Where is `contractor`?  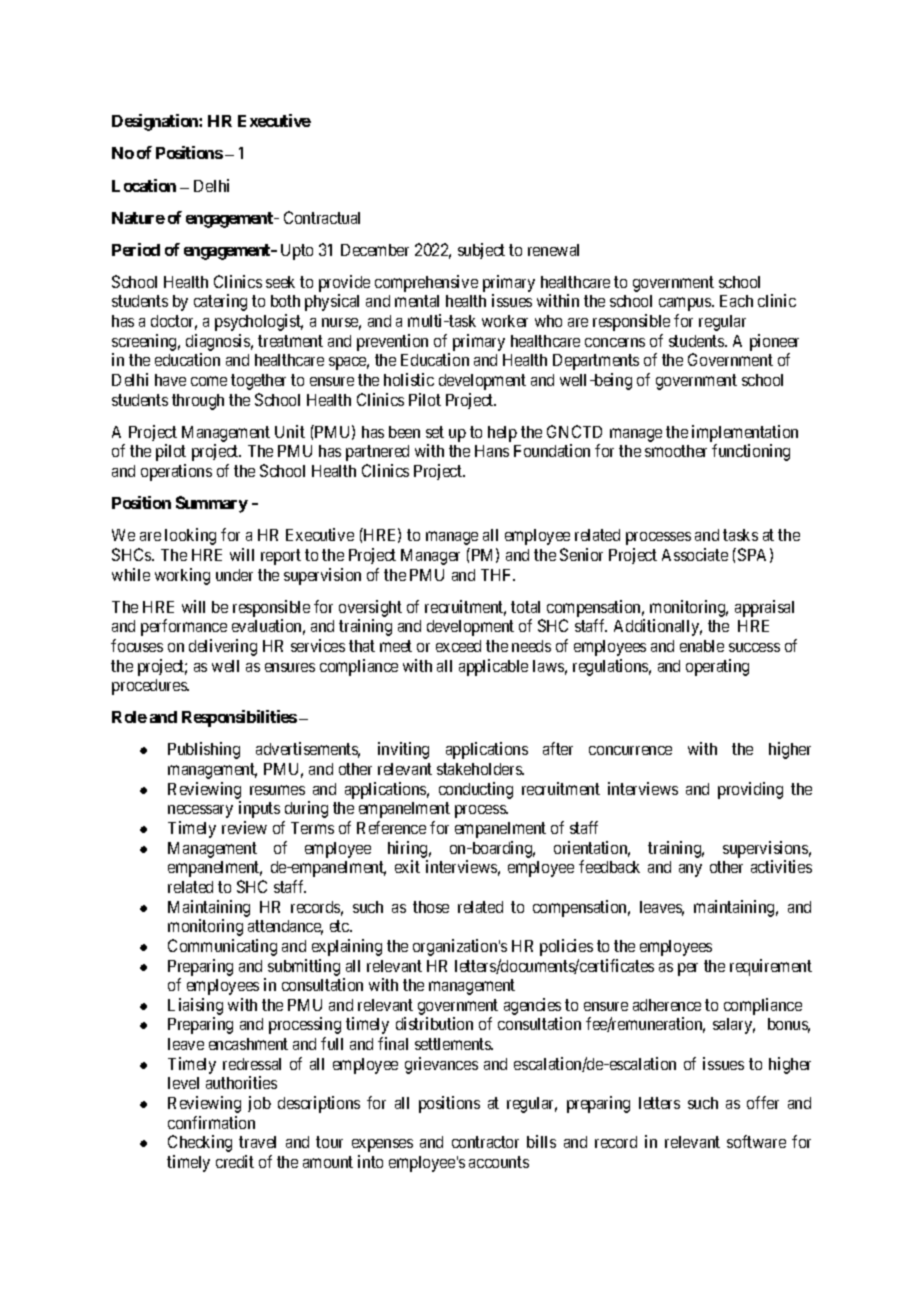 contractor is located at coordinates (485, 1142).
